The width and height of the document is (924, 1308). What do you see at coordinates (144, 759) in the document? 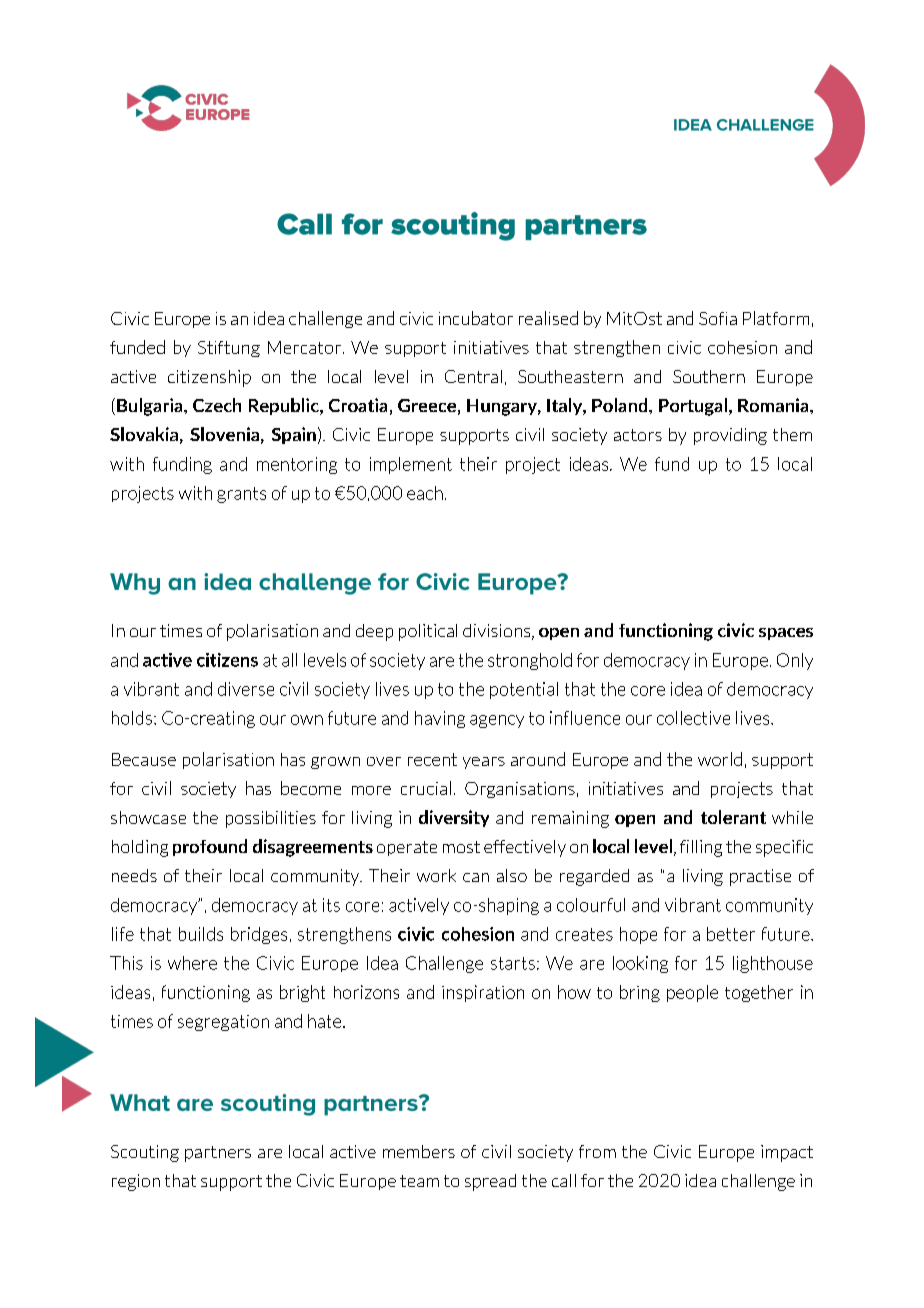
I see `Because` at bounding box center [144, 759].
